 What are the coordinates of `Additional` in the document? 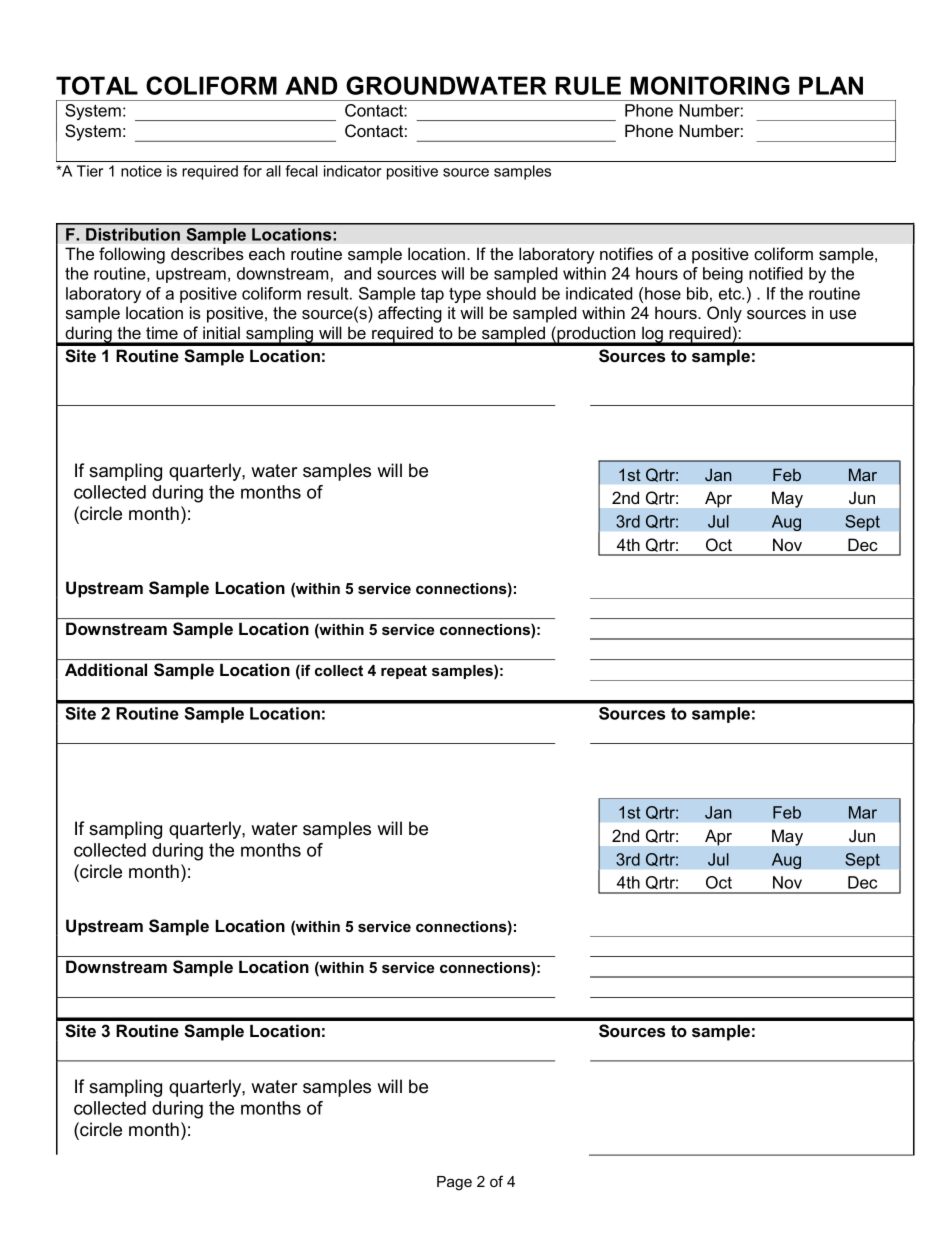 It's located at (106, 669).
